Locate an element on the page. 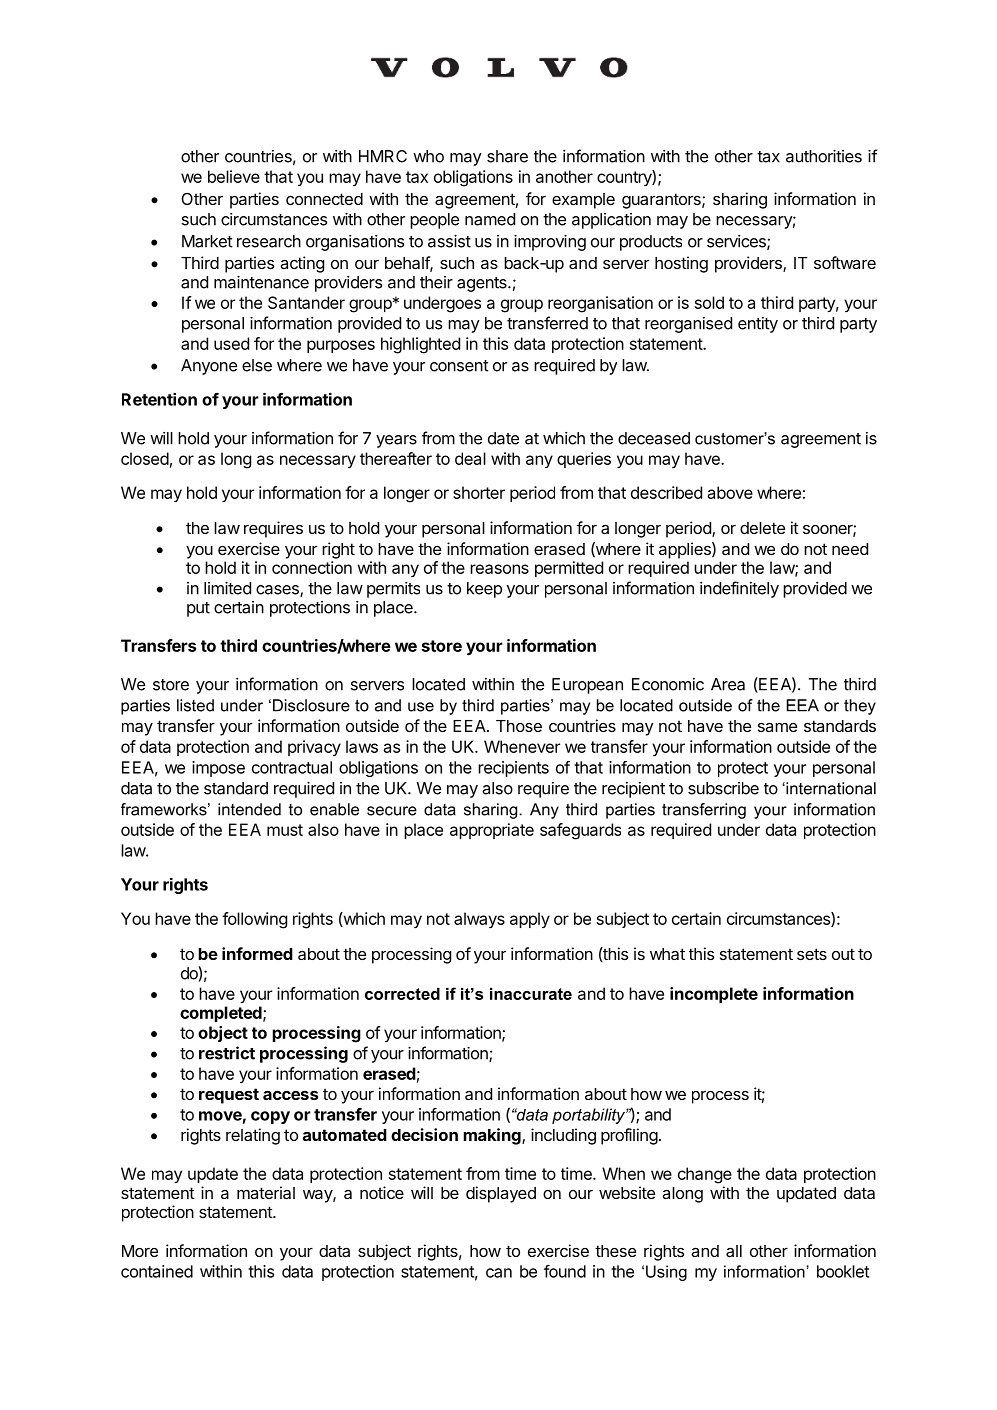  can is located at coordinates (499, 1273).
